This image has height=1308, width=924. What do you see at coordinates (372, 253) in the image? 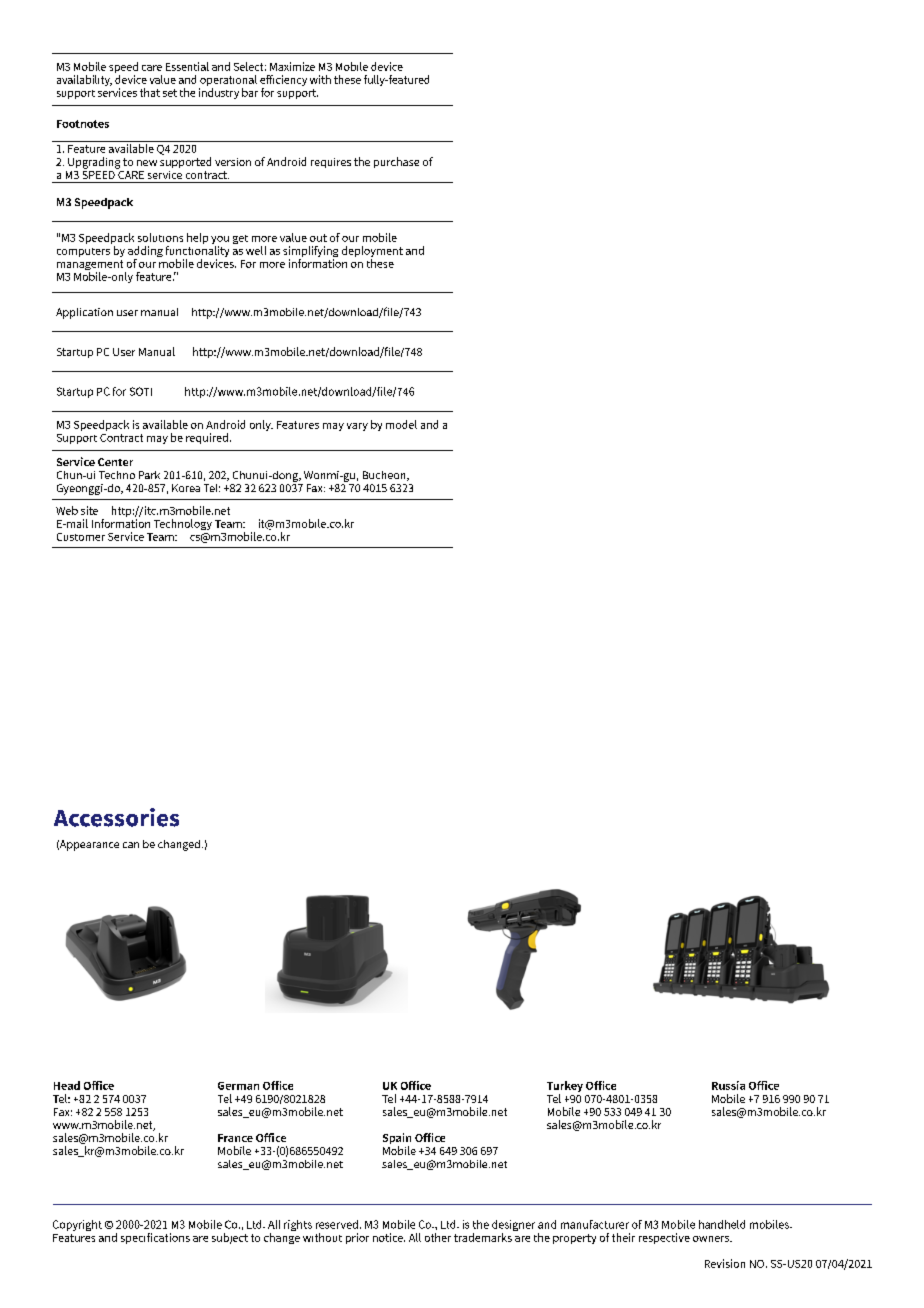
I see `deployment` at bounding box center [372, 253].
